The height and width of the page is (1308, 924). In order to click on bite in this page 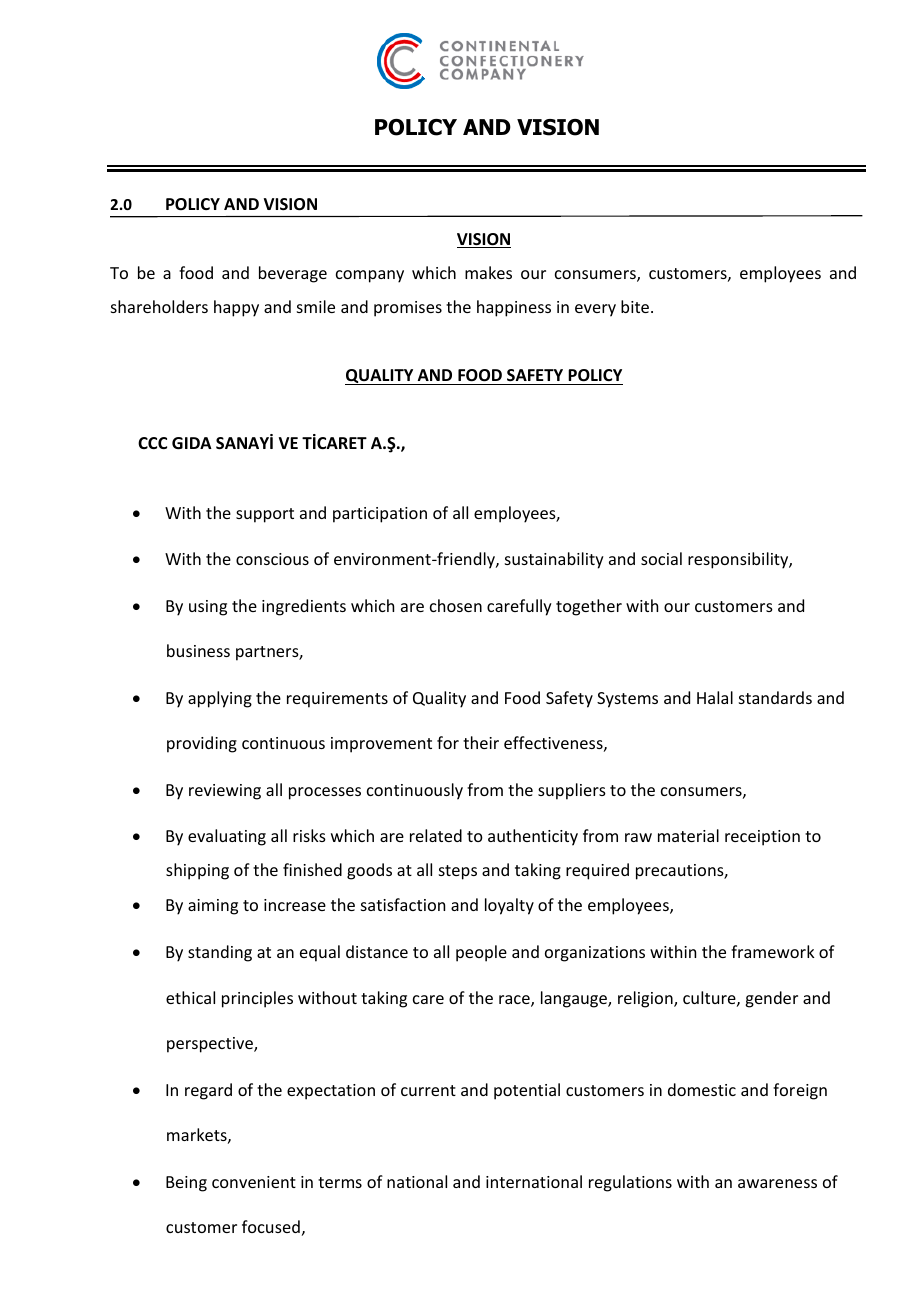, I will do `click(636, 306)`.
